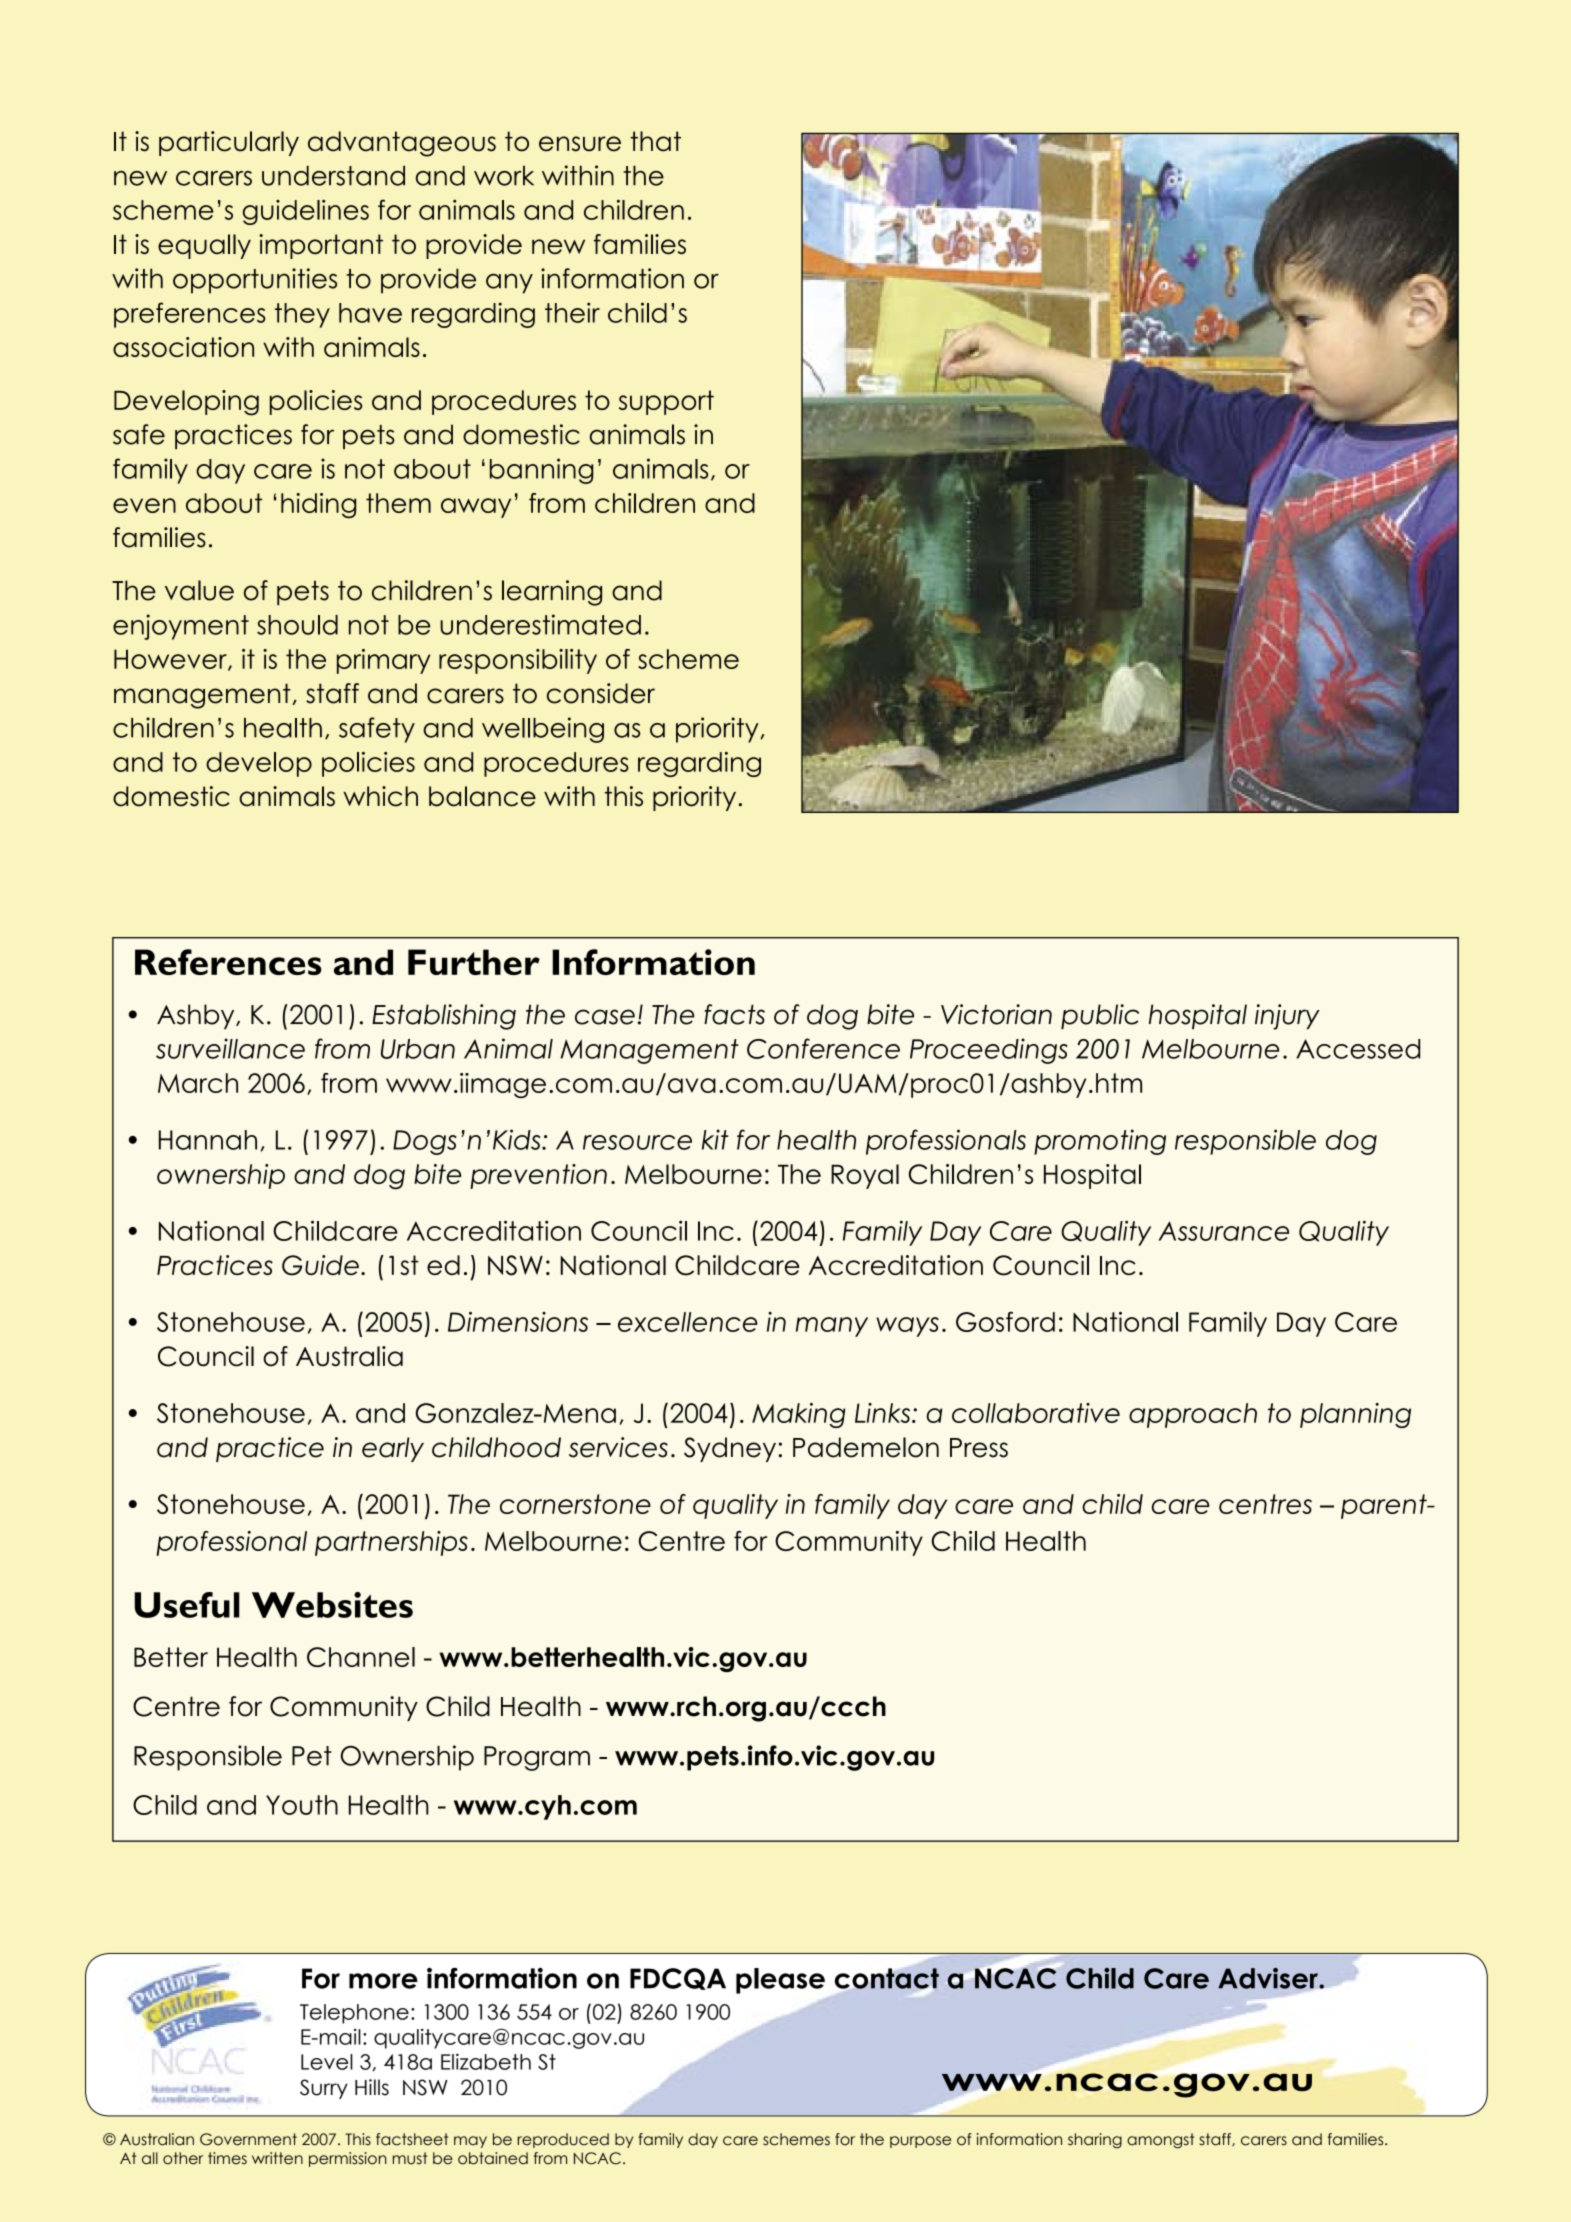  Describe the element at coordinates (666, 402) in the screenshot. I see `support` at that location.
